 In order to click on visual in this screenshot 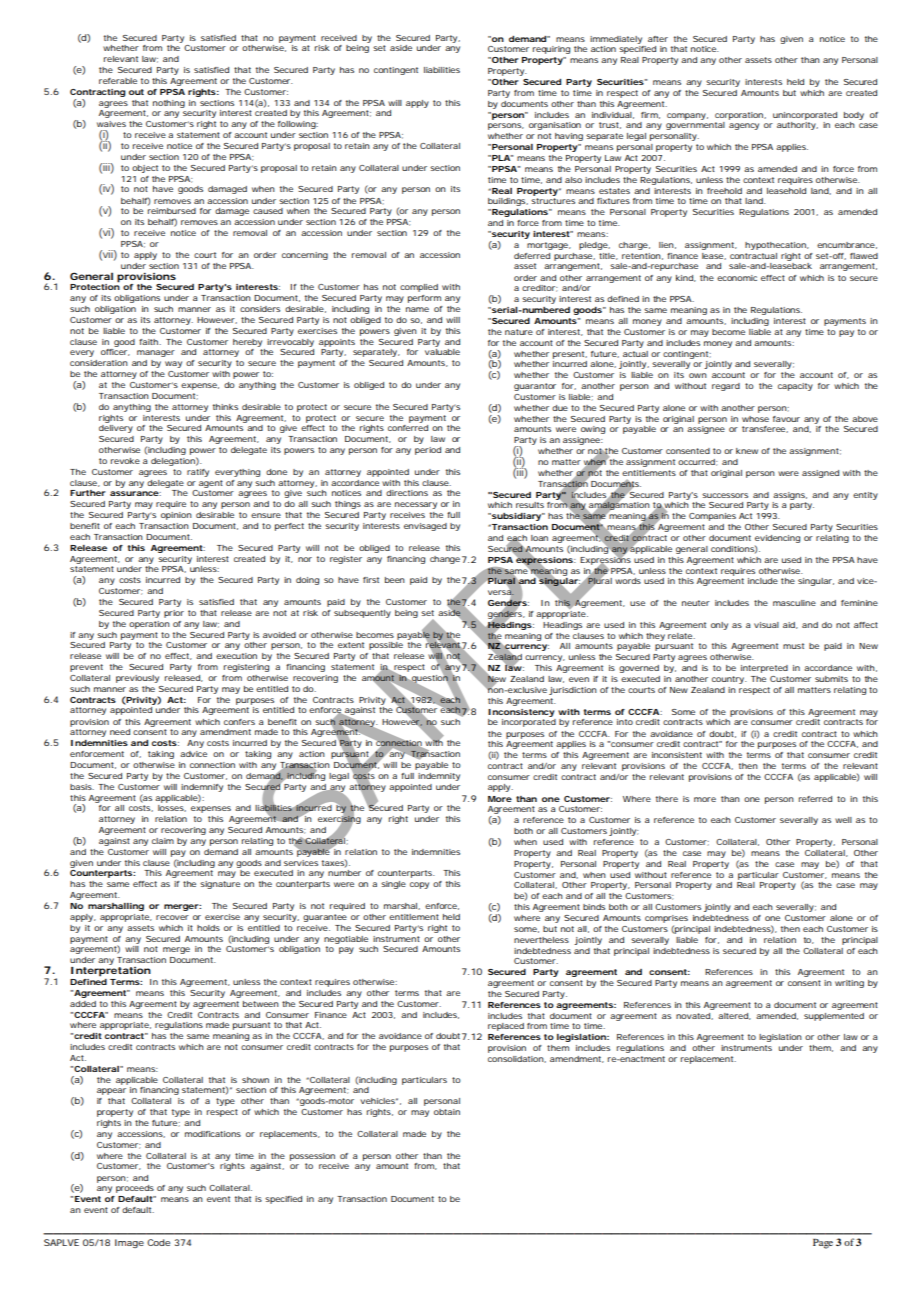, I will do `click(766, 625)`.
